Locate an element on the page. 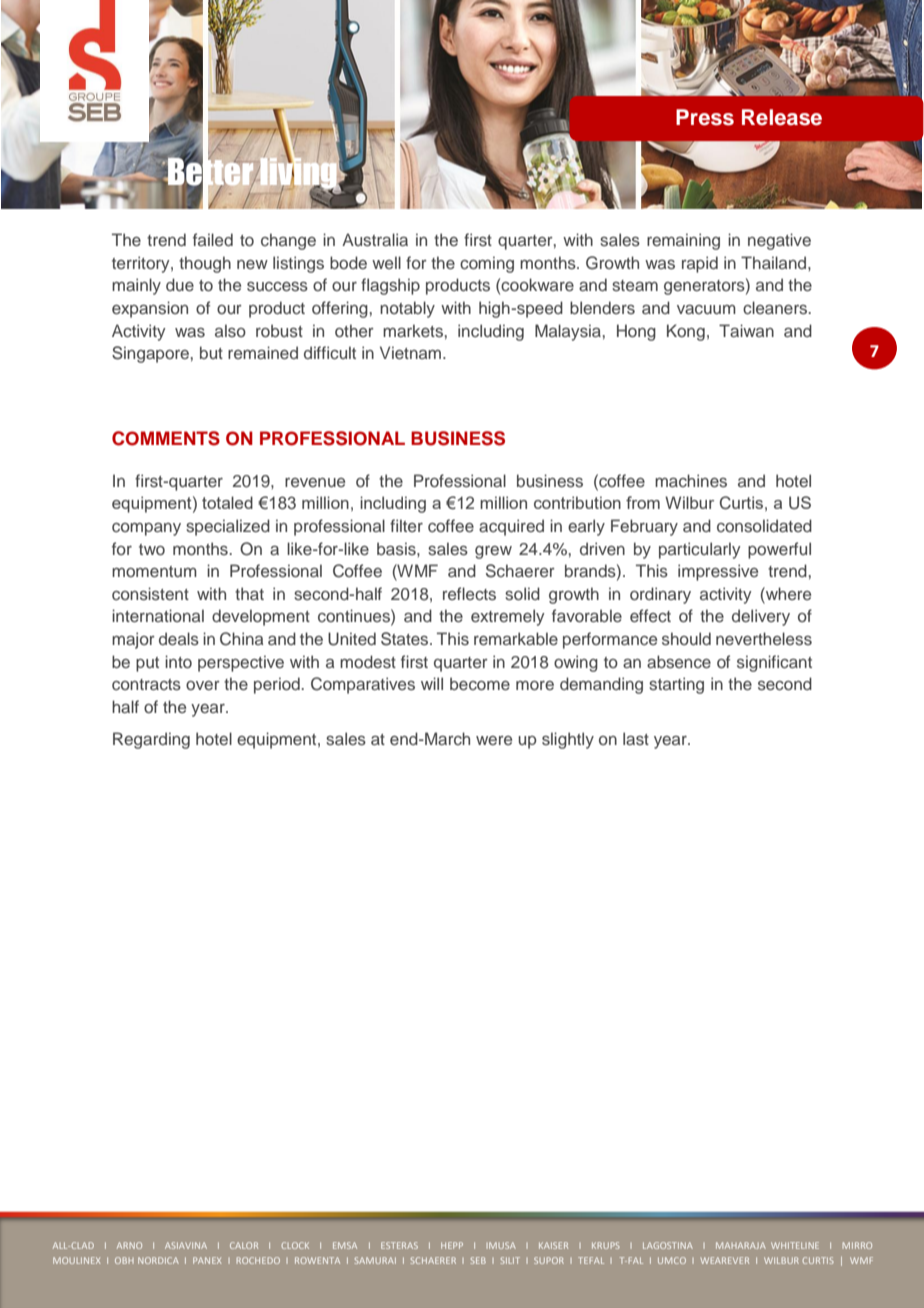 The image size is (924, 1308). CALOR is located at coordinates (244, 1245).
